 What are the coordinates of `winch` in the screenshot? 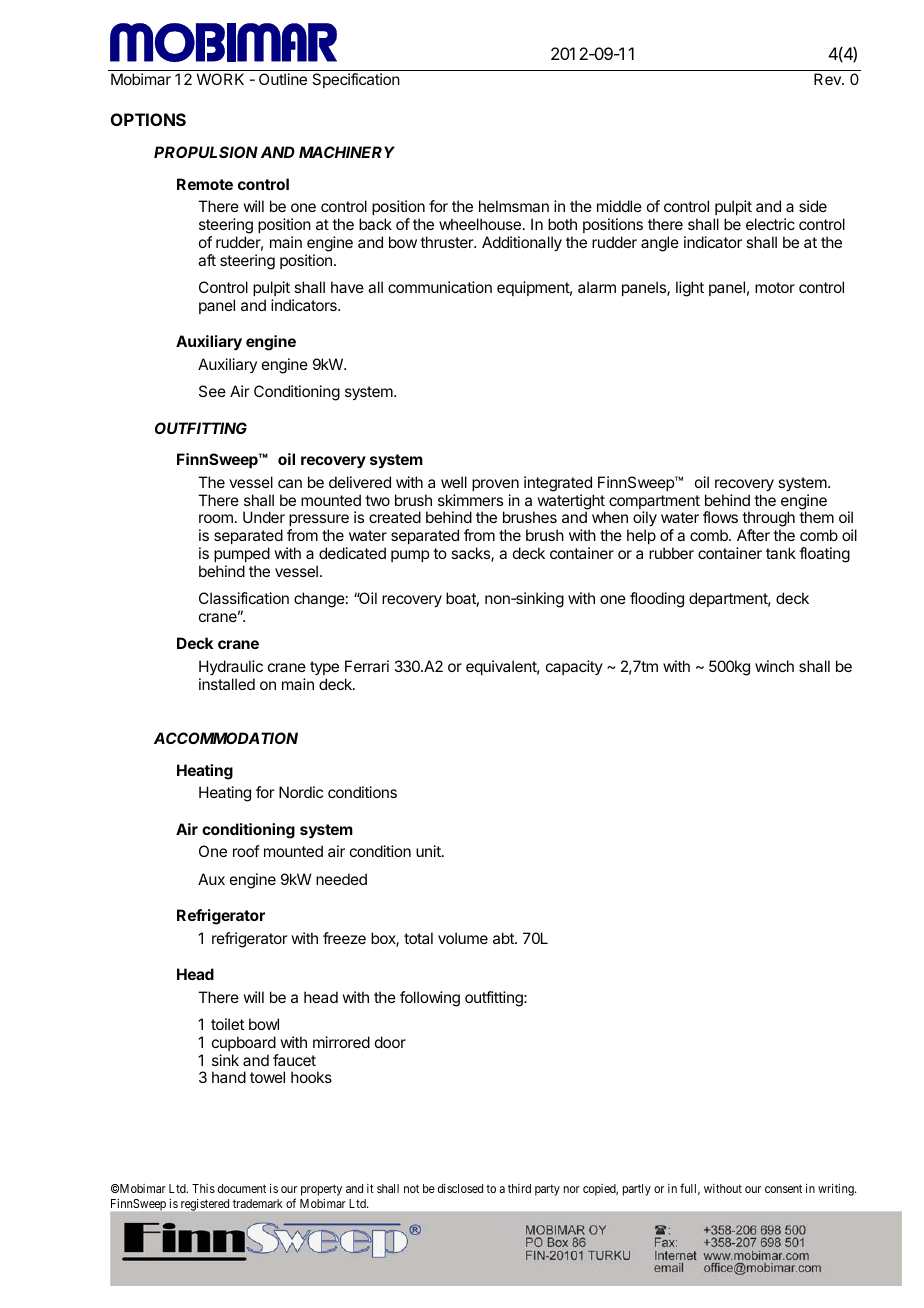 It's located at (774, 666).
